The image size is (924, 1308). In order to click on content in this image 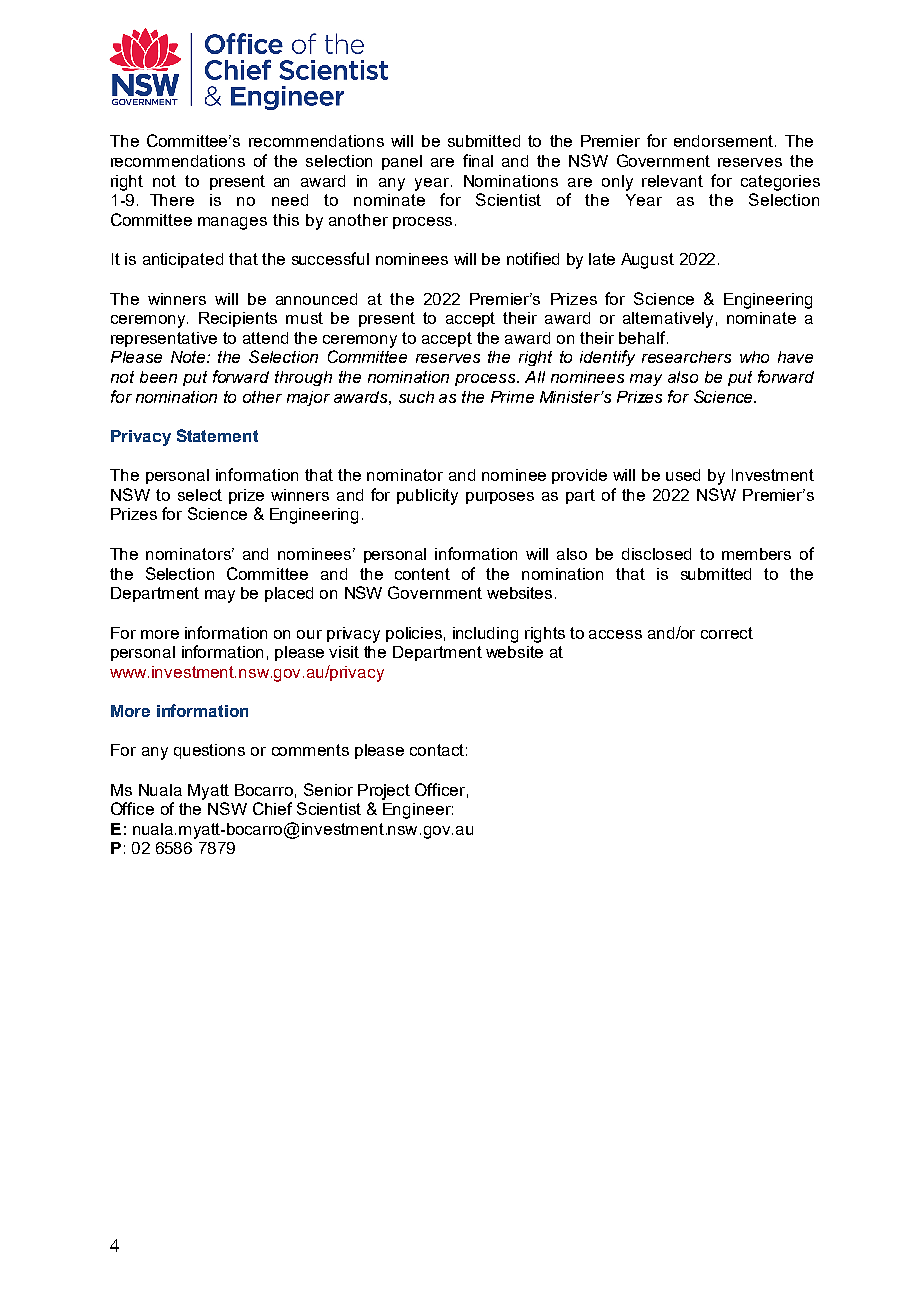, I will do `click(422, 574)`.
